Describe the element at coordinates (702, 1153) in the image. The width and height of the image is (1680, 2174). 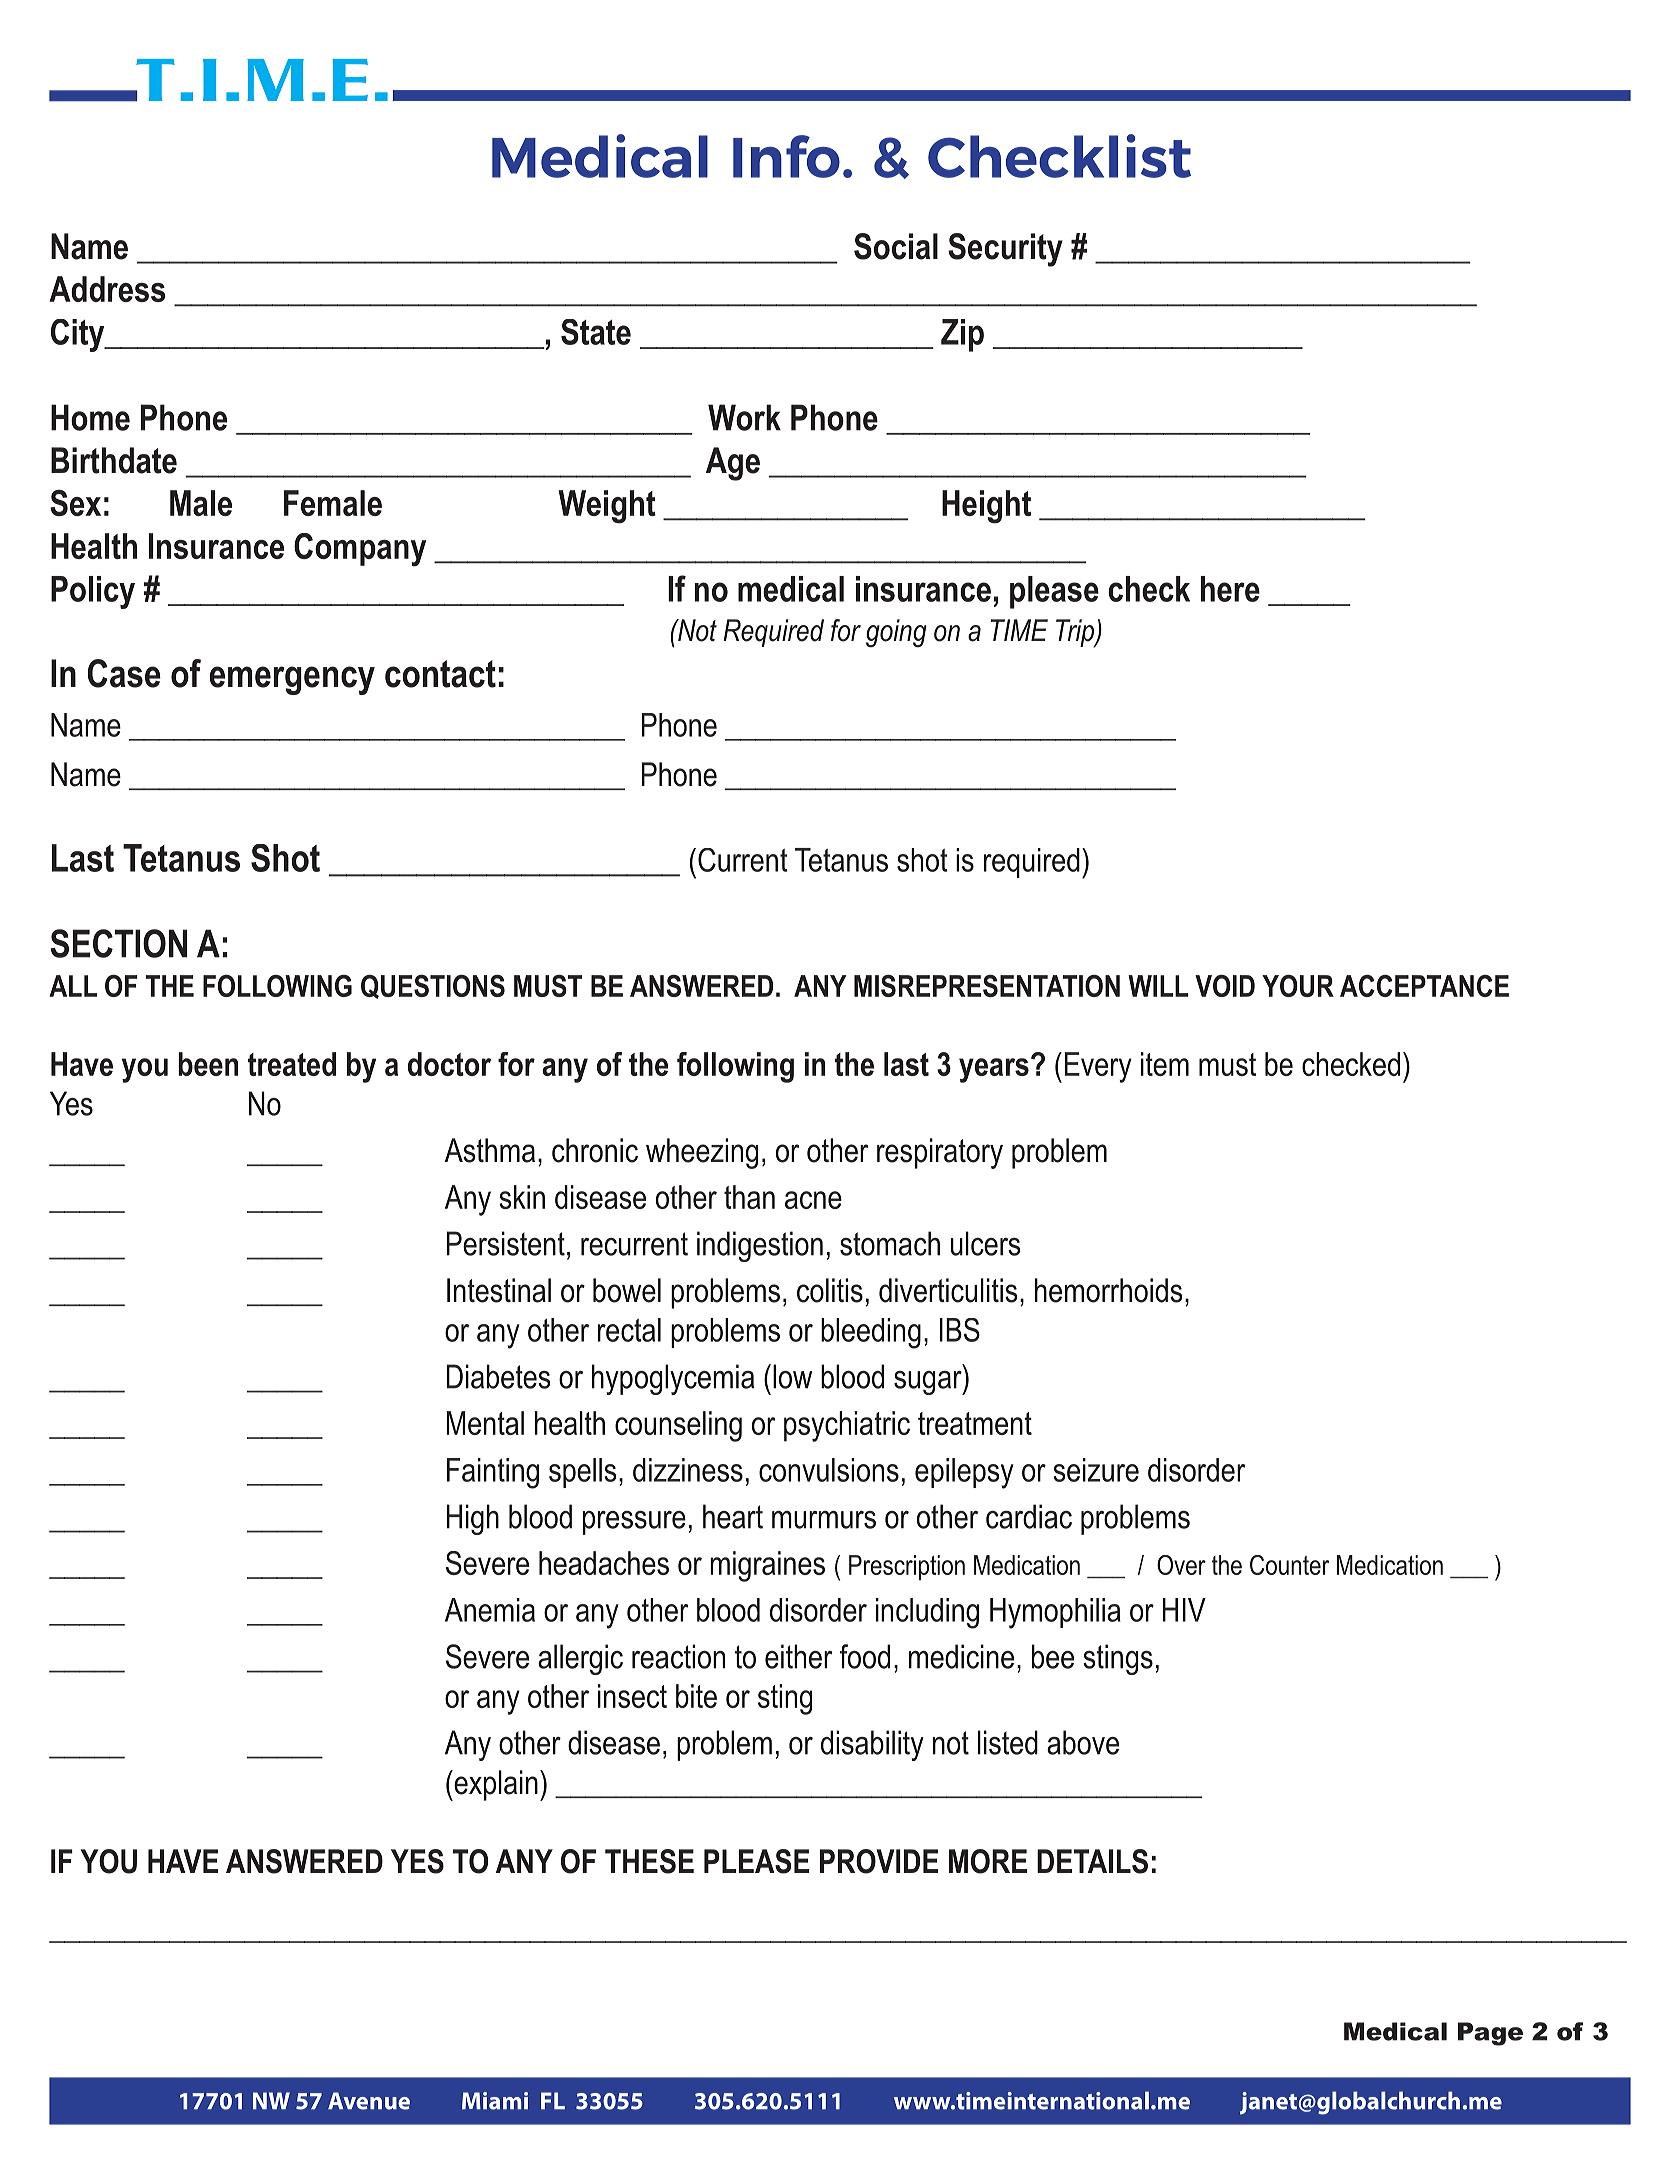
I see `wheezing` at that location.
